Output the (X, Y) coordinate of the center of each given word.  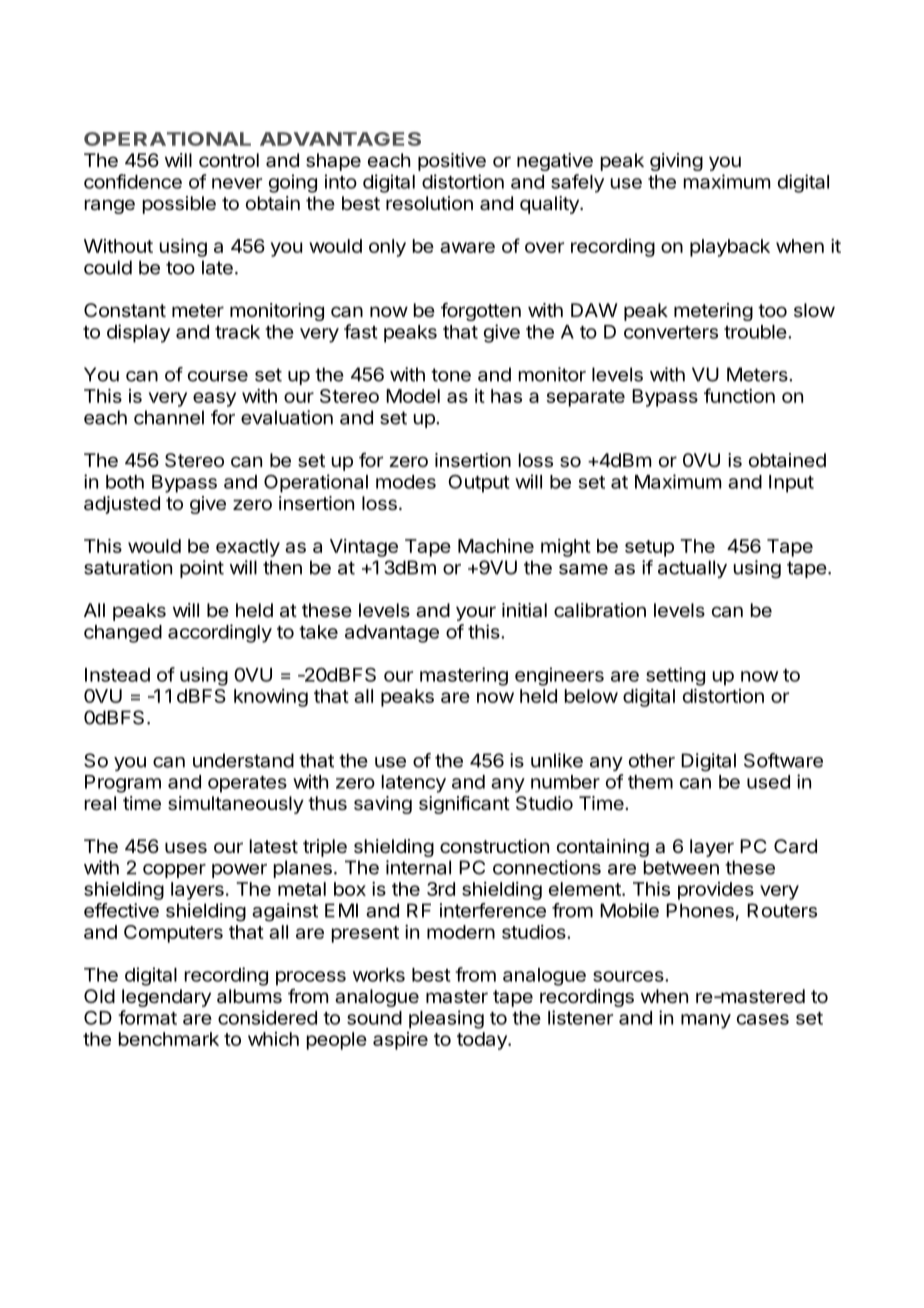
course (218, 376)
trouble (755, 332)
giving (676, 162)
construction (494, 846)
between (681, 867)
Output (479, 483)
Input (791, 484)
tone (451, 375)
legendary (166, 998)
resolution (429, 203)
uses (186, 847)
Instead (117, 675)
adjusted (122, 505)
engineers (559, 676)
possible (179, 205)
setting (675, 676)
